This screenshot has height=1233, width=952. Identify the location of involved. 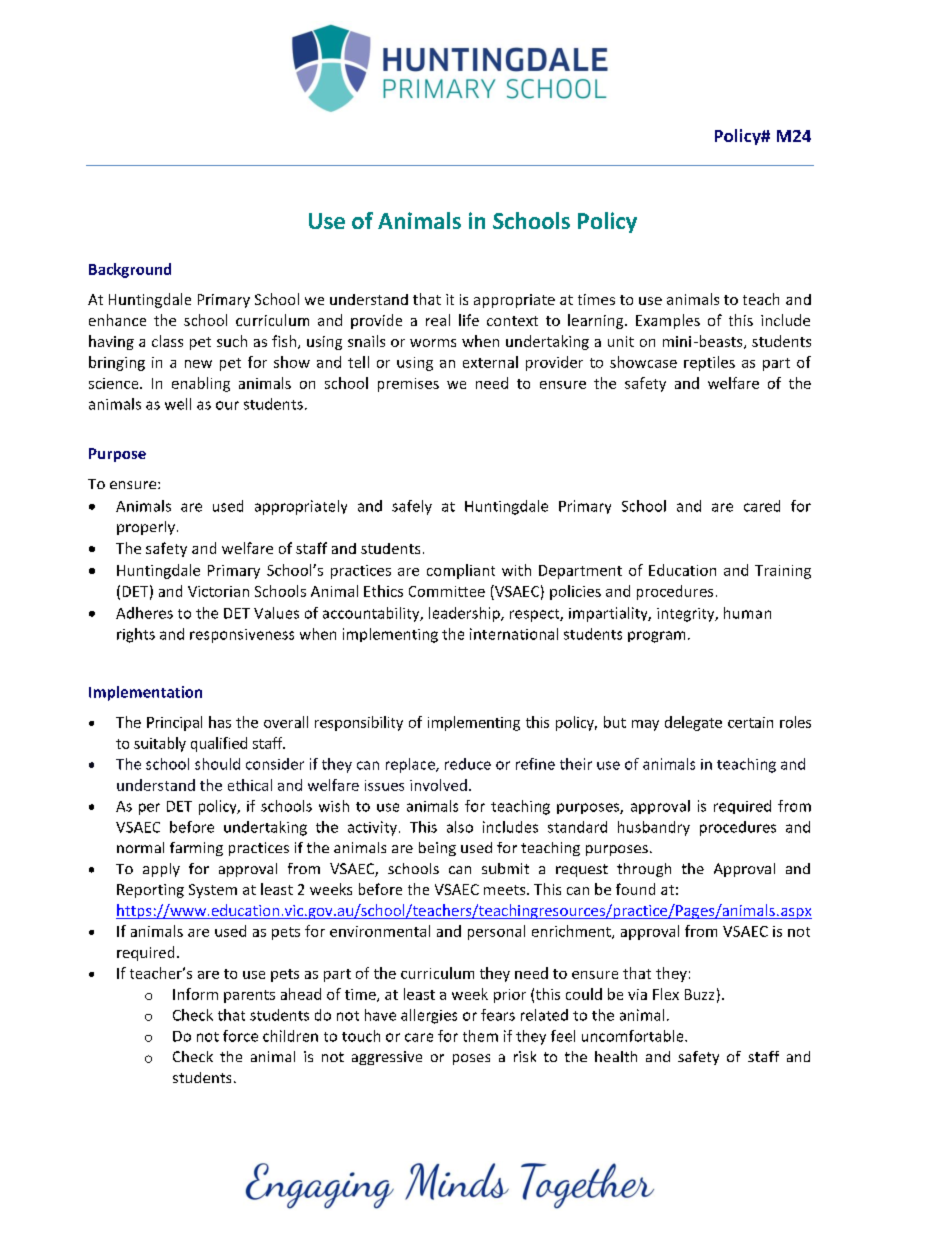
(438, 785).
